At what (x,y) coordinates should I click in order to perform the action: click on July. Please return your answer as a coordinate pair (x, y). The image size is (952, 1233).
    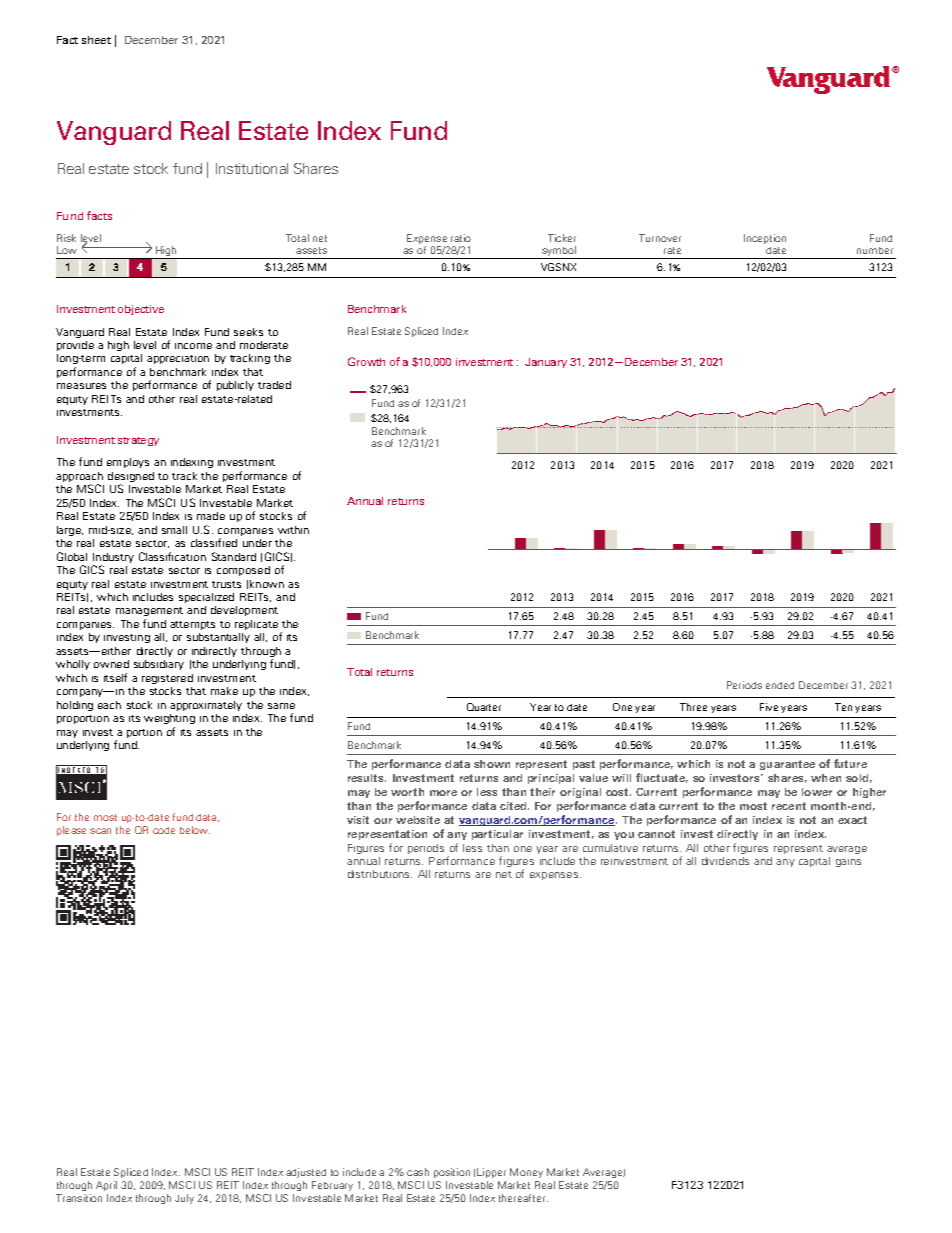
    Looking at the image, I should click on (184, 1199).
